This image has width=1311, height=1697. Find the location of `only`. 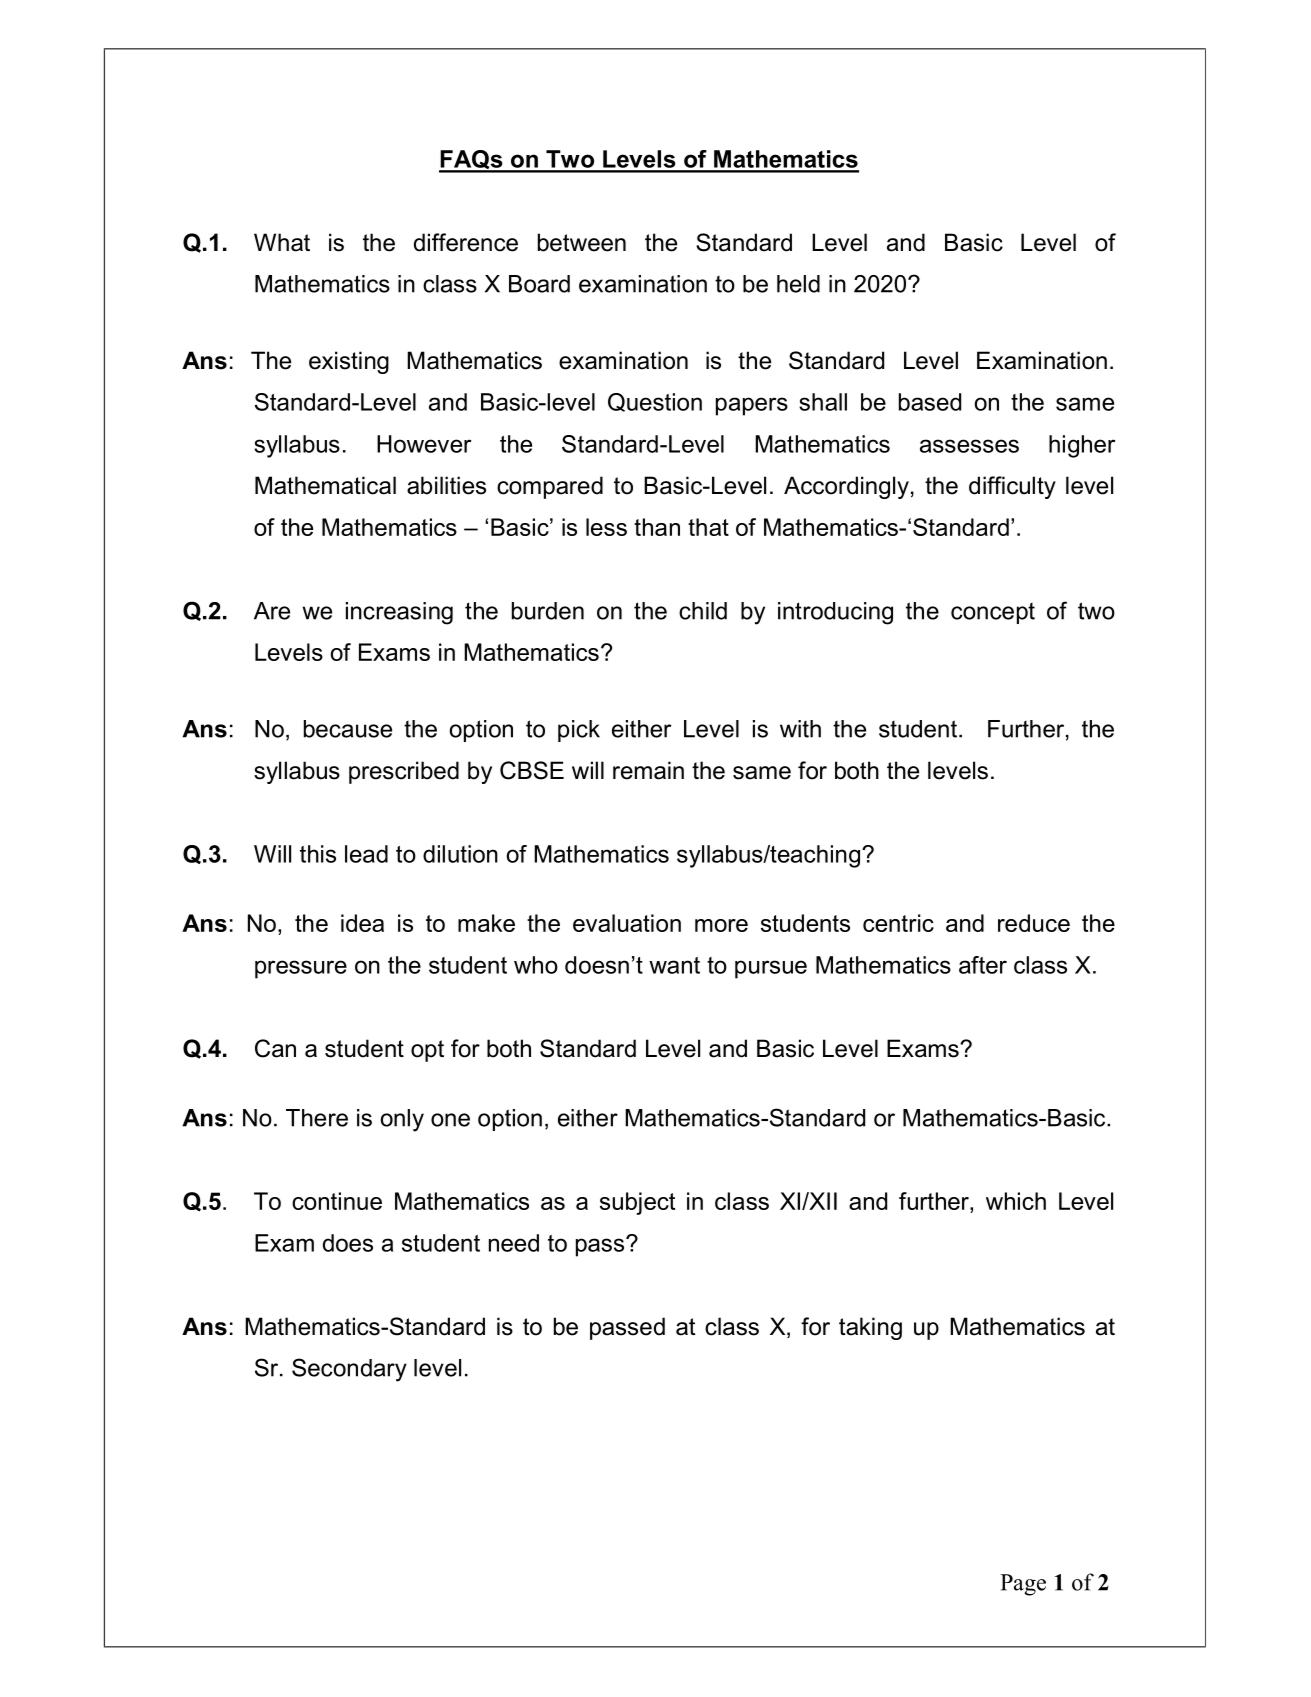

only is located at coordinates (402, 1120).
